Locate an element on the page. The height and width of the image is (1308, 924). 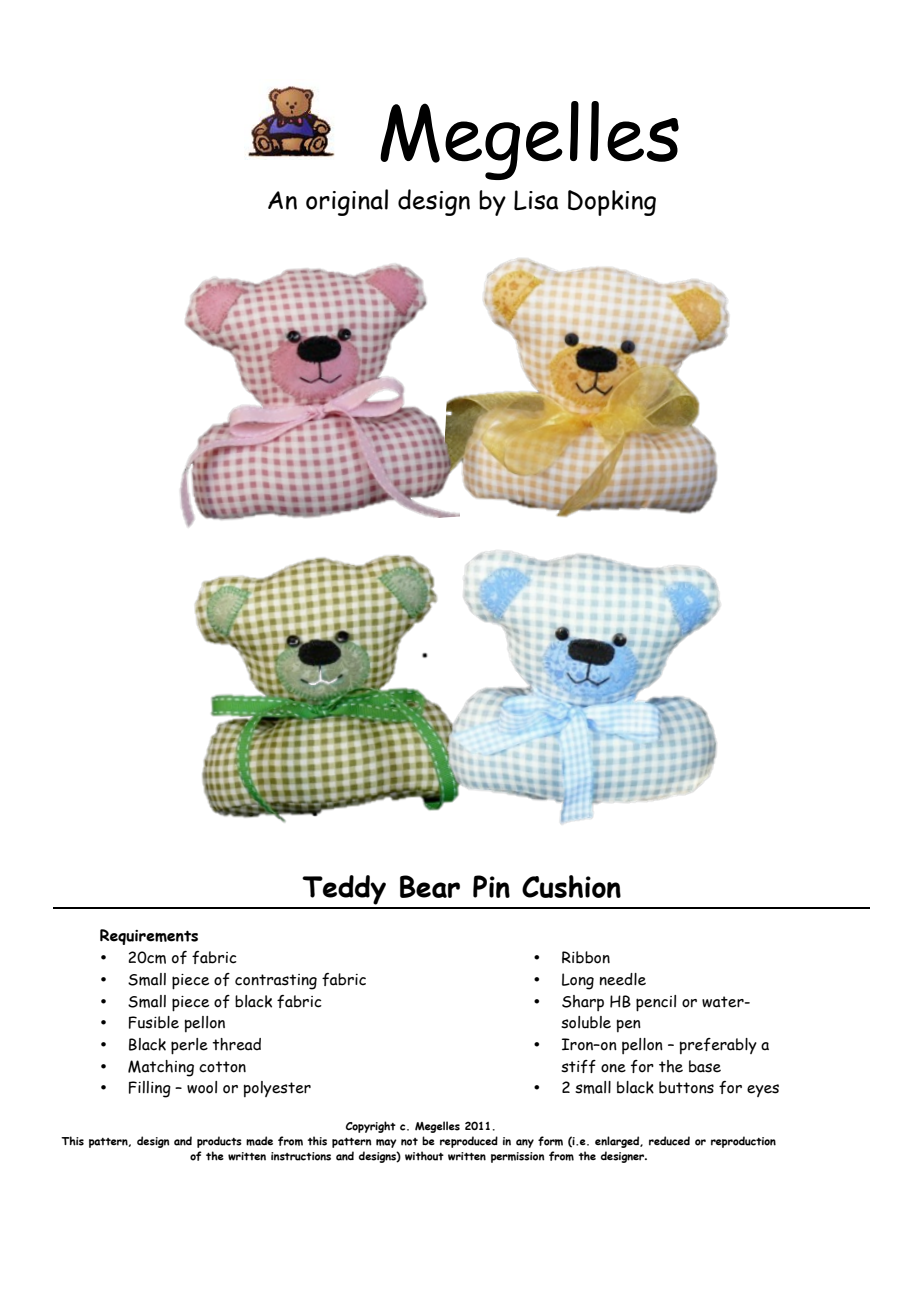
Long is located at coordinates (578, 981).
